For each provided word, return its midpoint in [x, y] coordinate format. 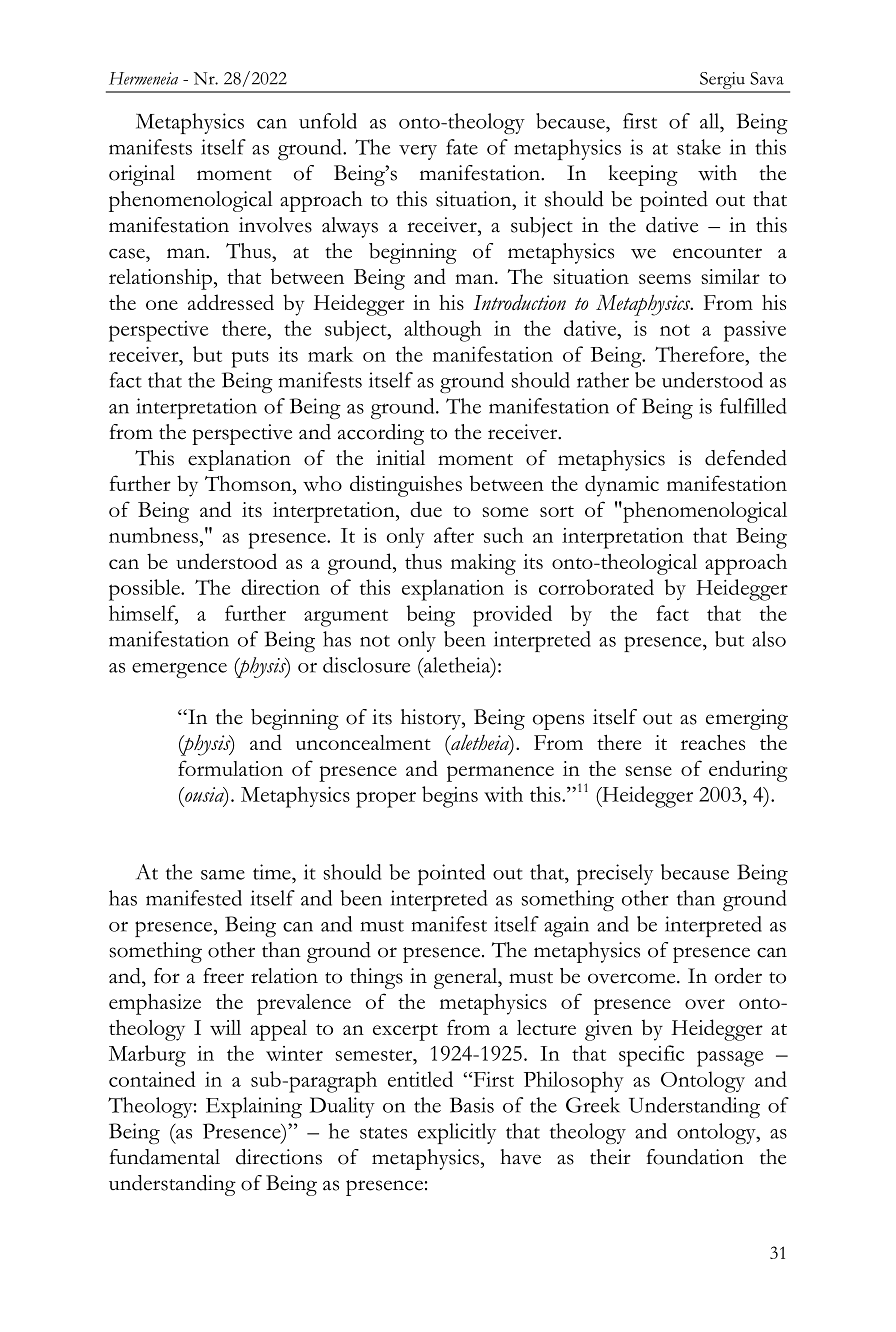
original [142, 175]
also [769, 639]
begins [450, 797]
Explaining [254, 1107]
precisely [615, 874]
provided [512, 616]
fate [462, 147]
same [223, 875]
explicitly [457, 1133]
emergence [179, 670]
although [442, 331]
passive [755, 331]
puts [250, 359]
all [711, 121]
